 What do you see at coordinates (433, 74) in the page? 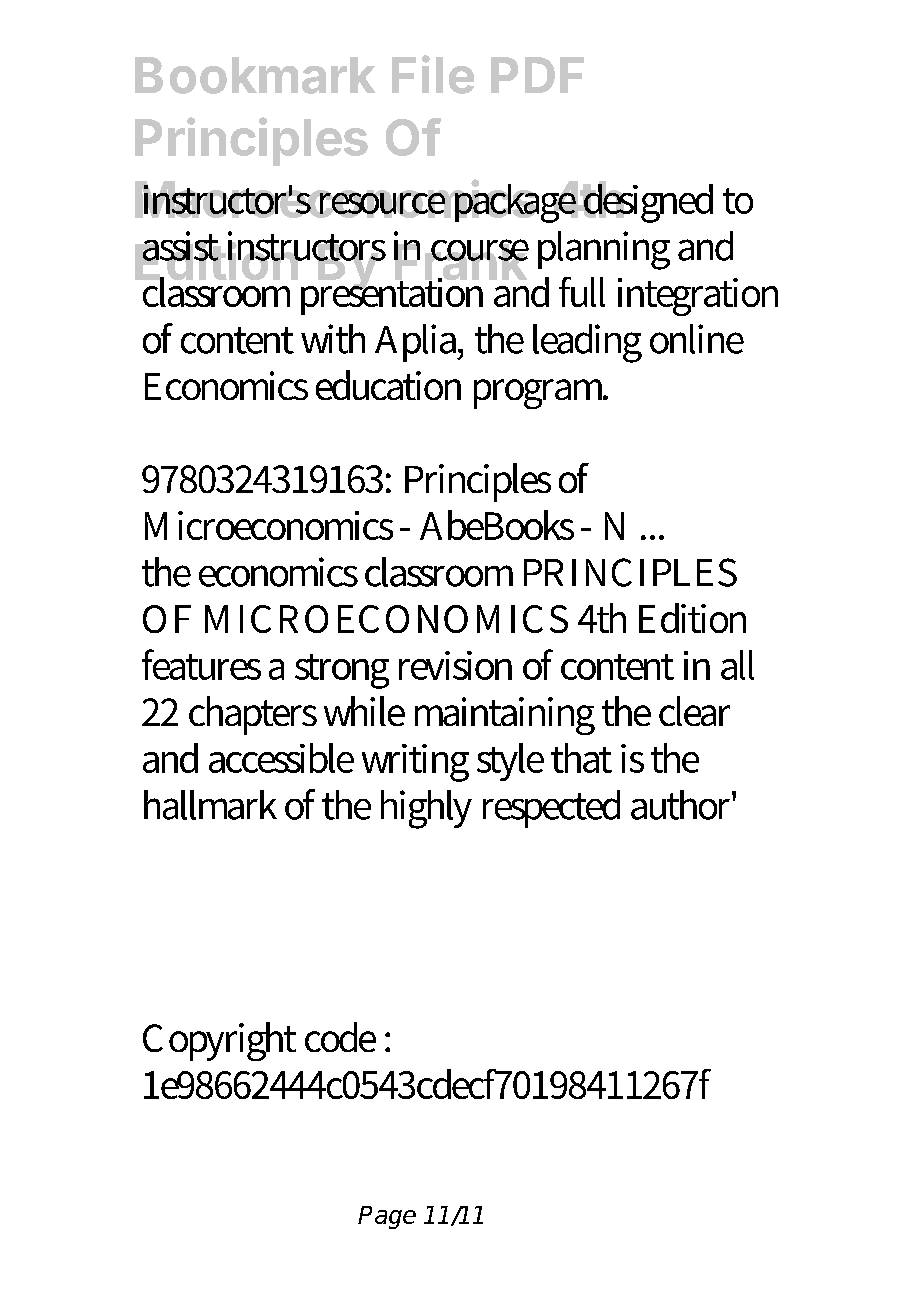
I see `File` at bounding box center [433, 74].
